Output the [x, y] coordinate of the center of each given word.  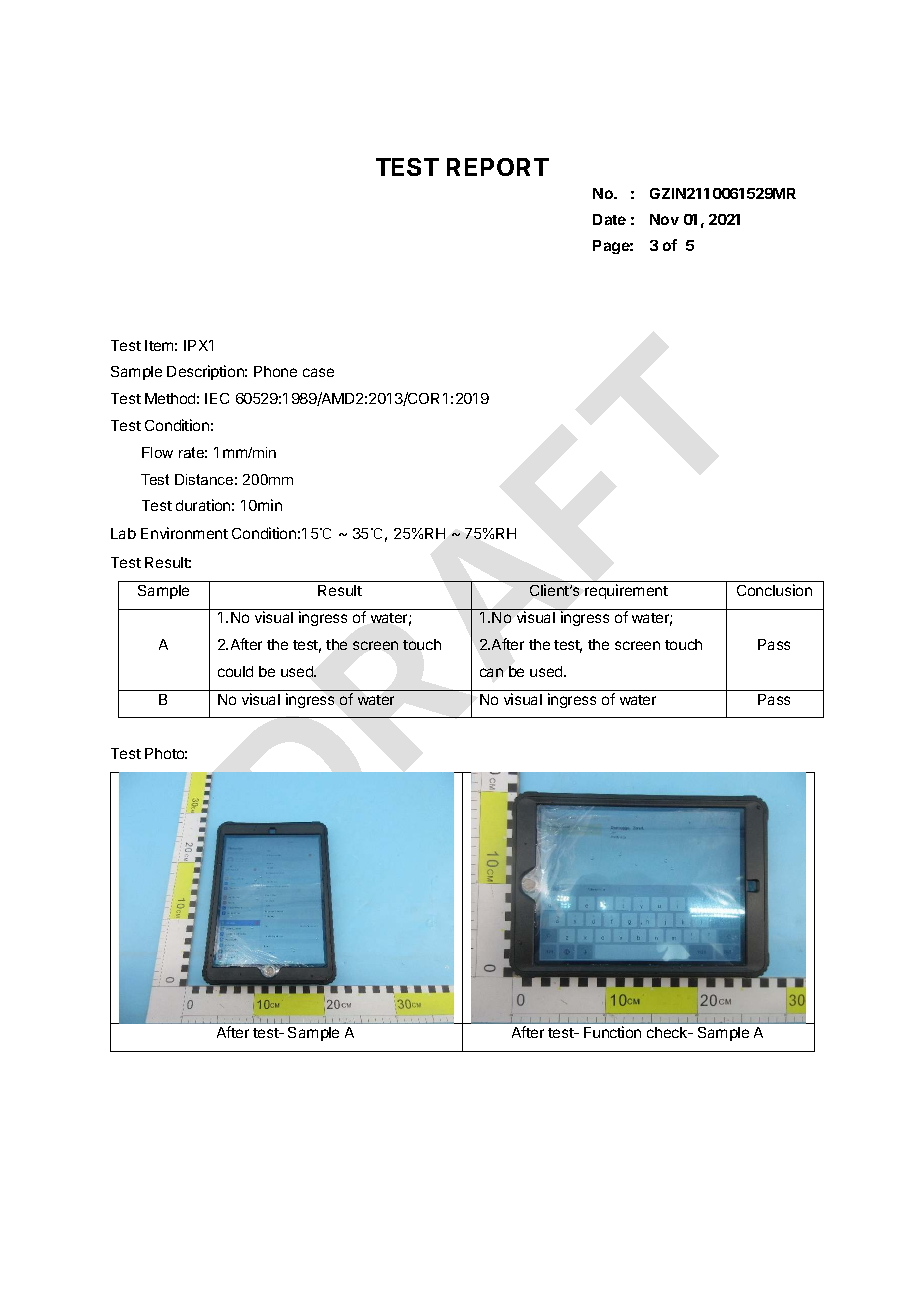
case [318, 372]
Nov [664, 219]
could [235, 671]
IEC [217, 398]
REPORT [498, 167]
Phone [275, 371]
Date [609, 219]
